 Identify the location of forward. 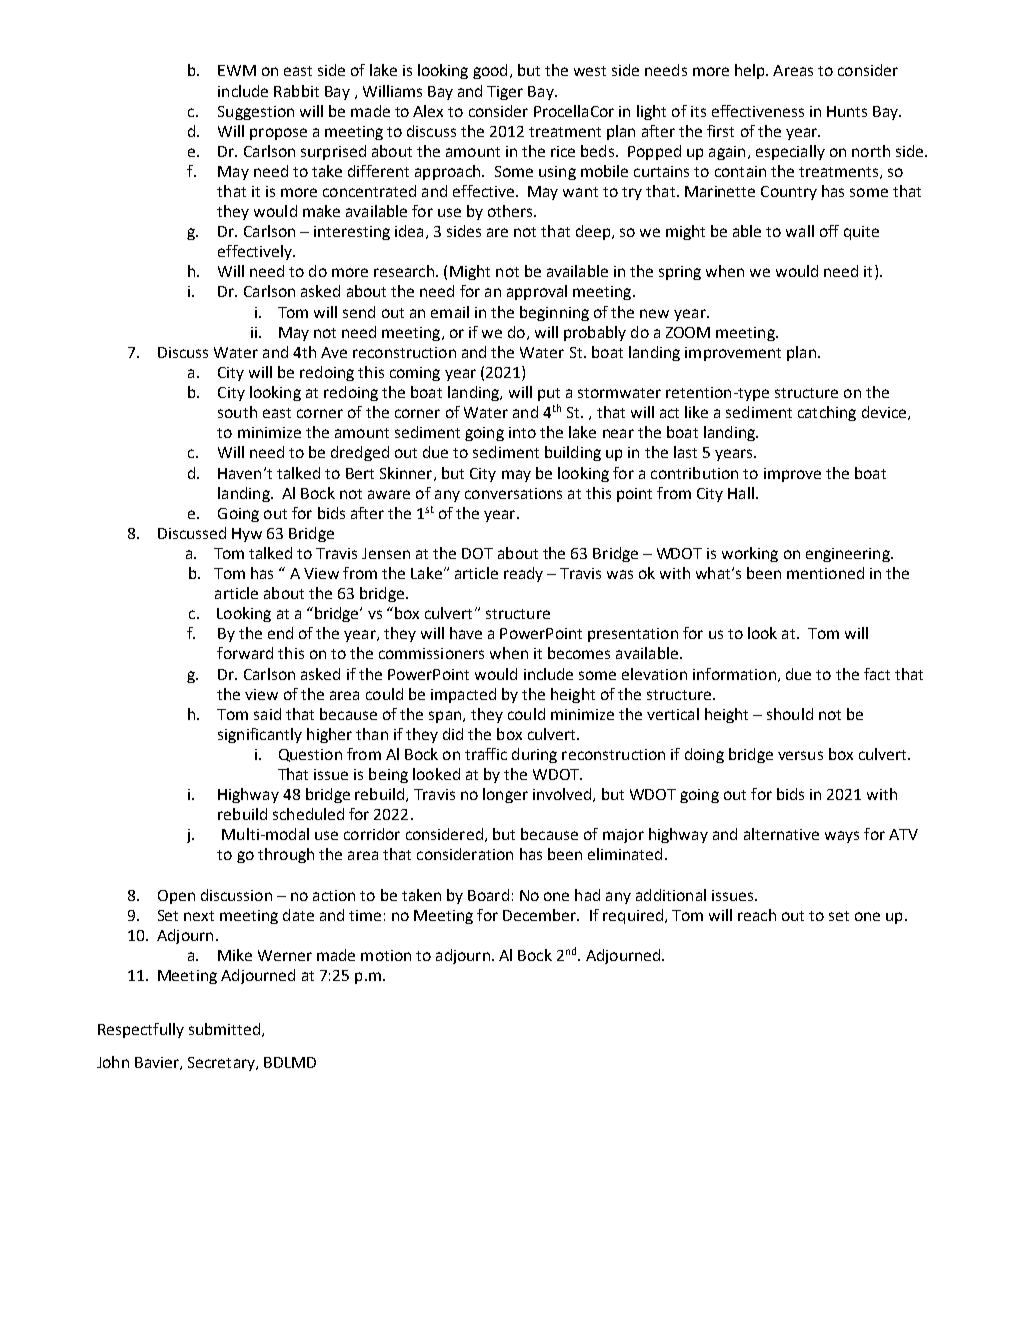
(245, 653).
